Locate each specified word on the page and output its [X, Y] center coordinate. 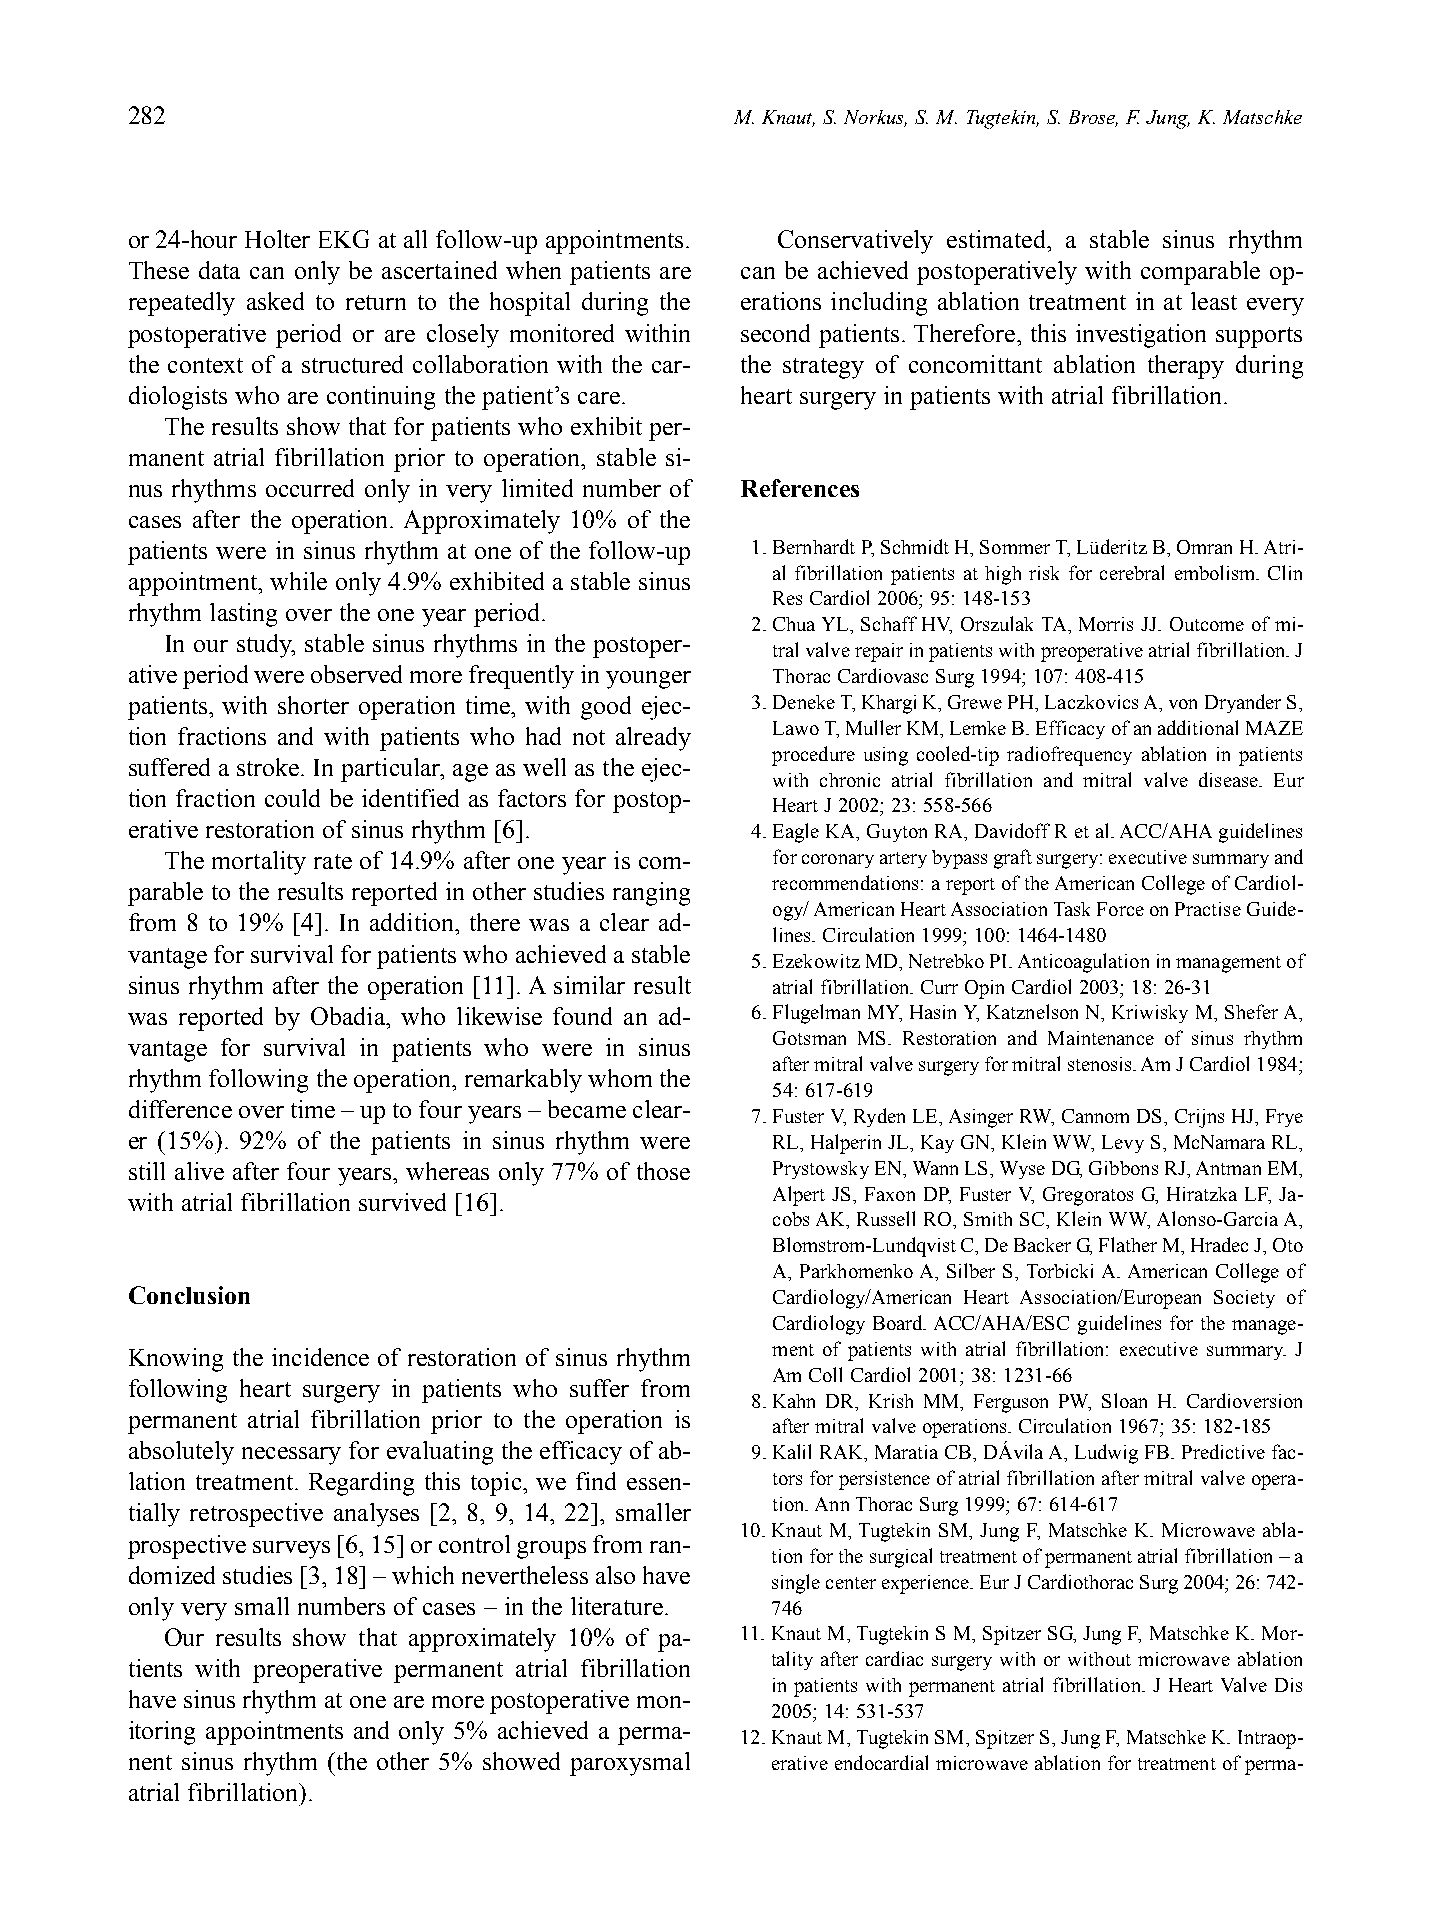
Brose [1093, 118]
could [292, 798]
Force [1120, 909]
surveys [291, 1550]
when [533, 270]
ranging [651, 894]
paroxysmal [630, 1764]
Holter [277, 239]
